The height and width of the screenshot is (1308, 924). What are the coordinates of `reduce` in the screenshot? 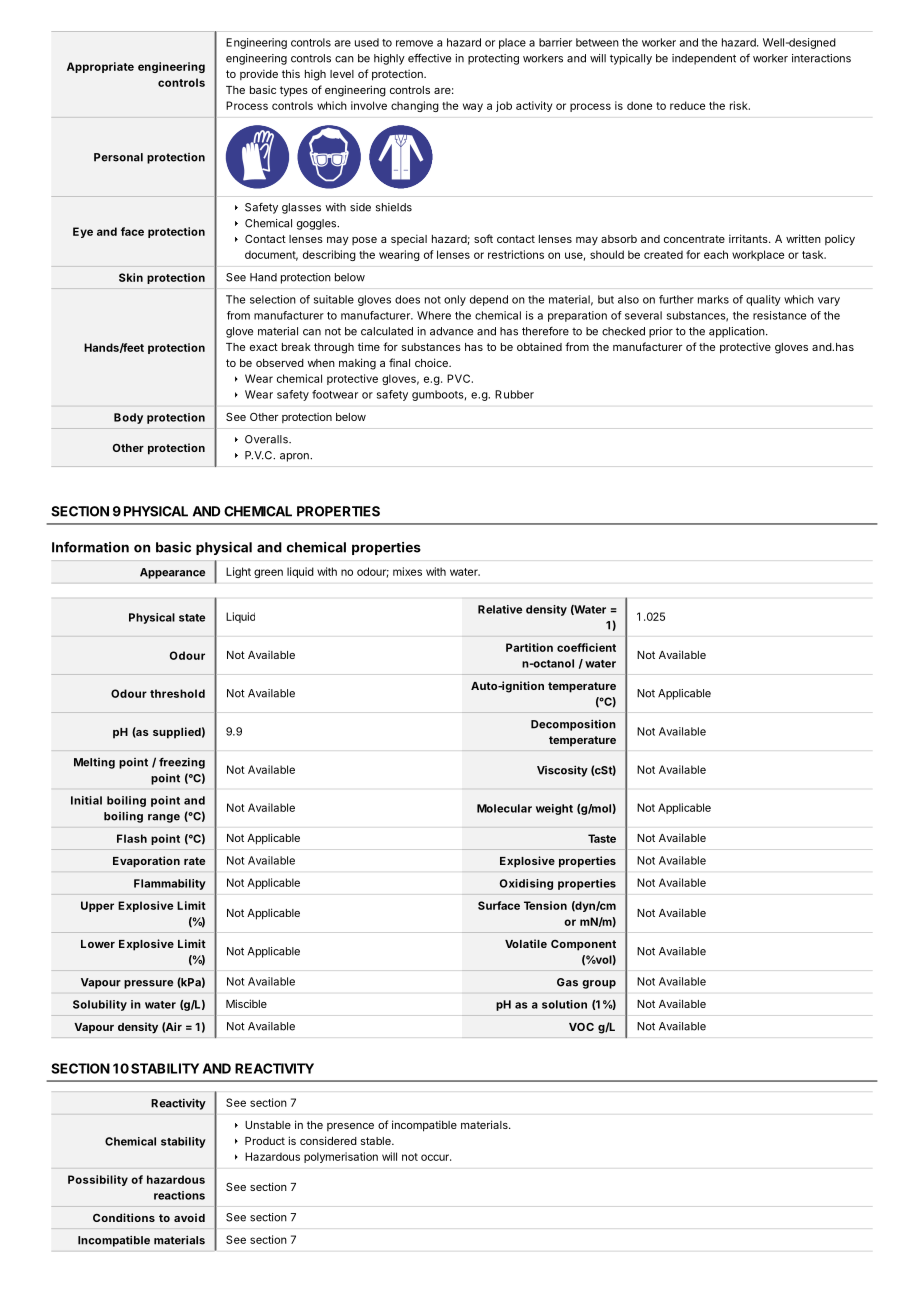 It's located at (687, 105).
